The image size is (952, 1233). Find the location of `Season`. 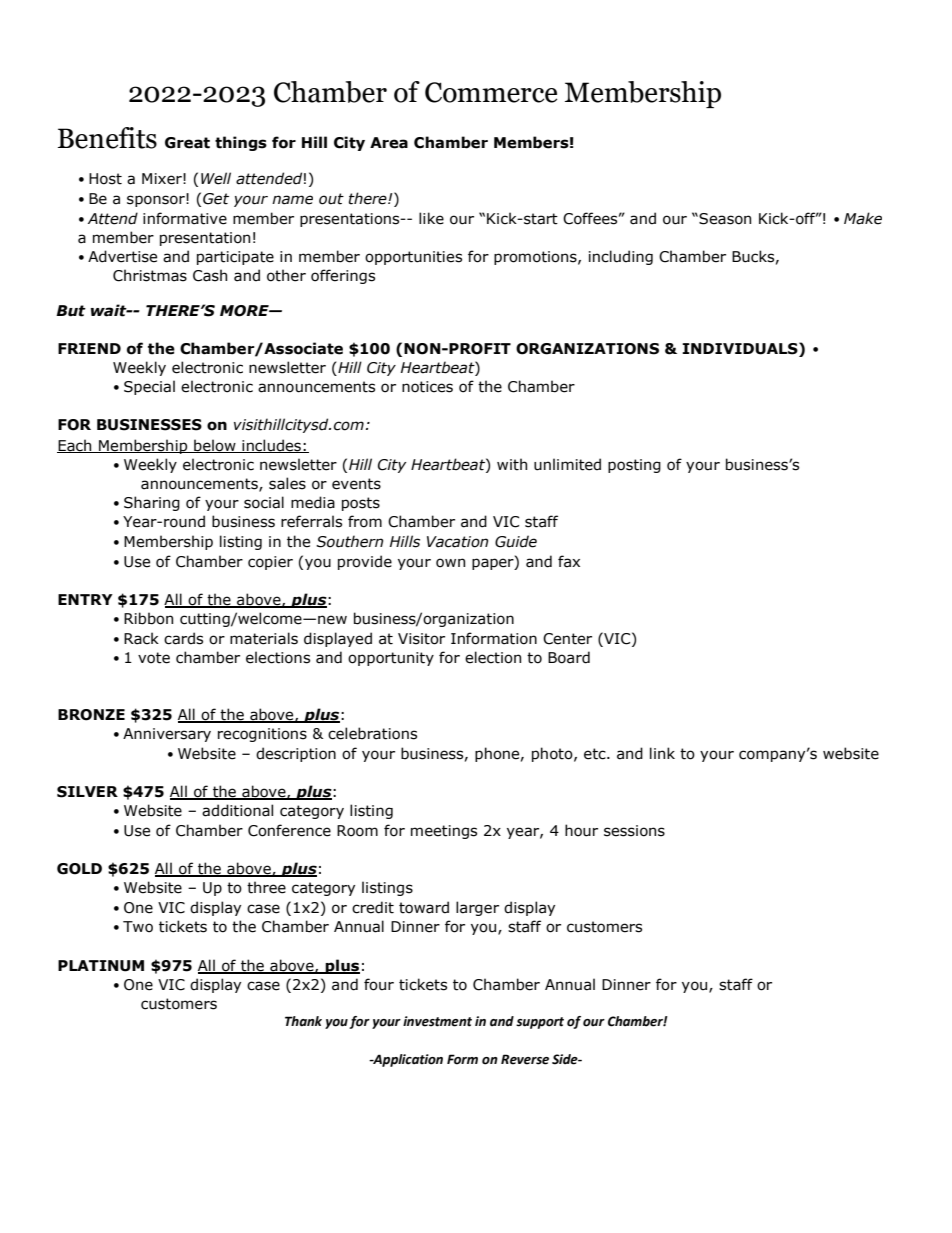

Season is located at coordinates (724, 219).
